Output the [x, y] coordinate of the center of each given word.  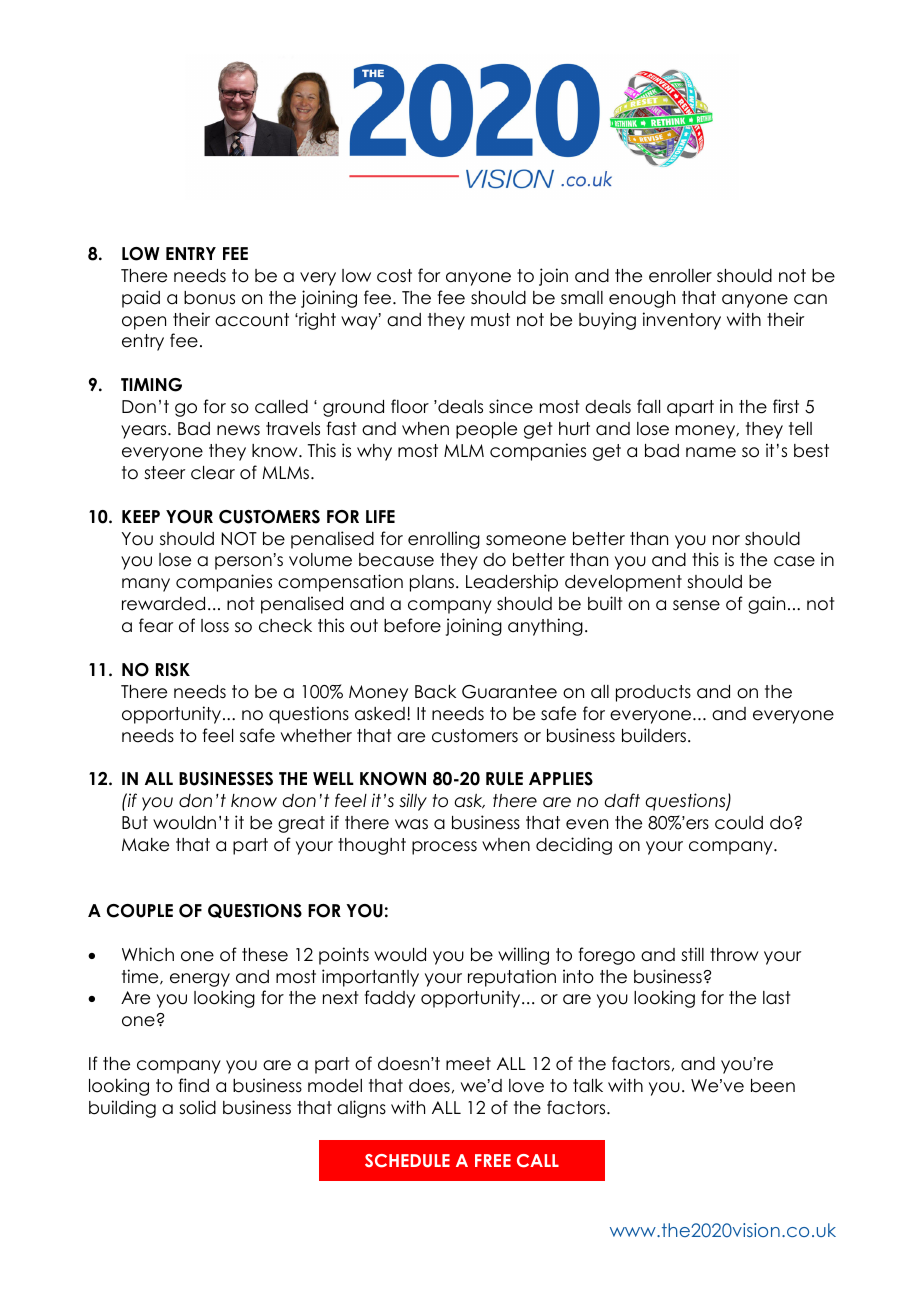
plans [432, 583]
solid [197, 1107]
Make [145, 845]
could [739, 823]
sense [696, 605]
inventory [682, 321]
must [490, 320]
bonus [209, 298]
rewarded [163, 604]
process [444, 848]
